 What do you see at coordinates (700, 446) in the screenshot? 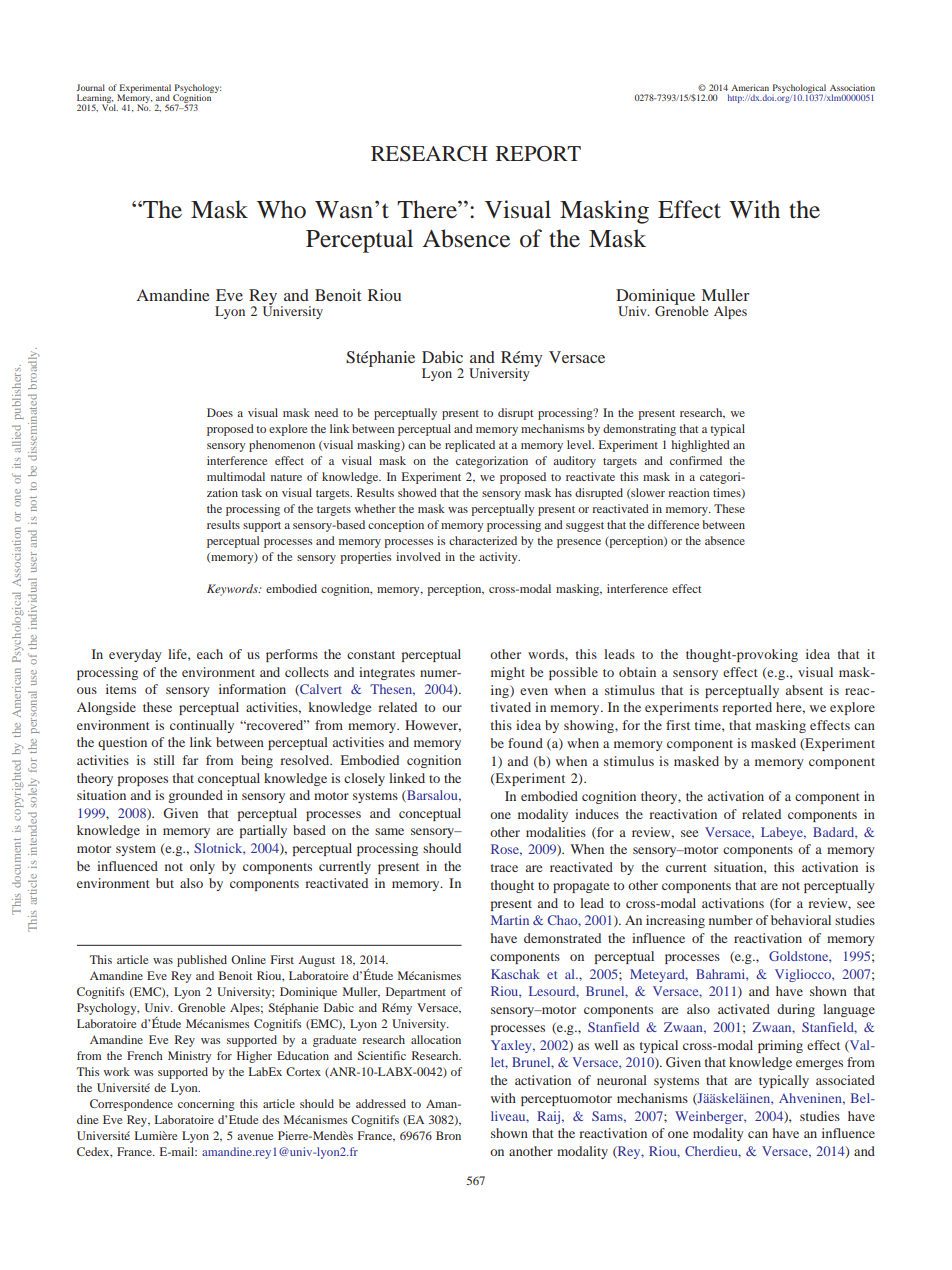
I see `highlighted` at bounding box center [700, 446].
